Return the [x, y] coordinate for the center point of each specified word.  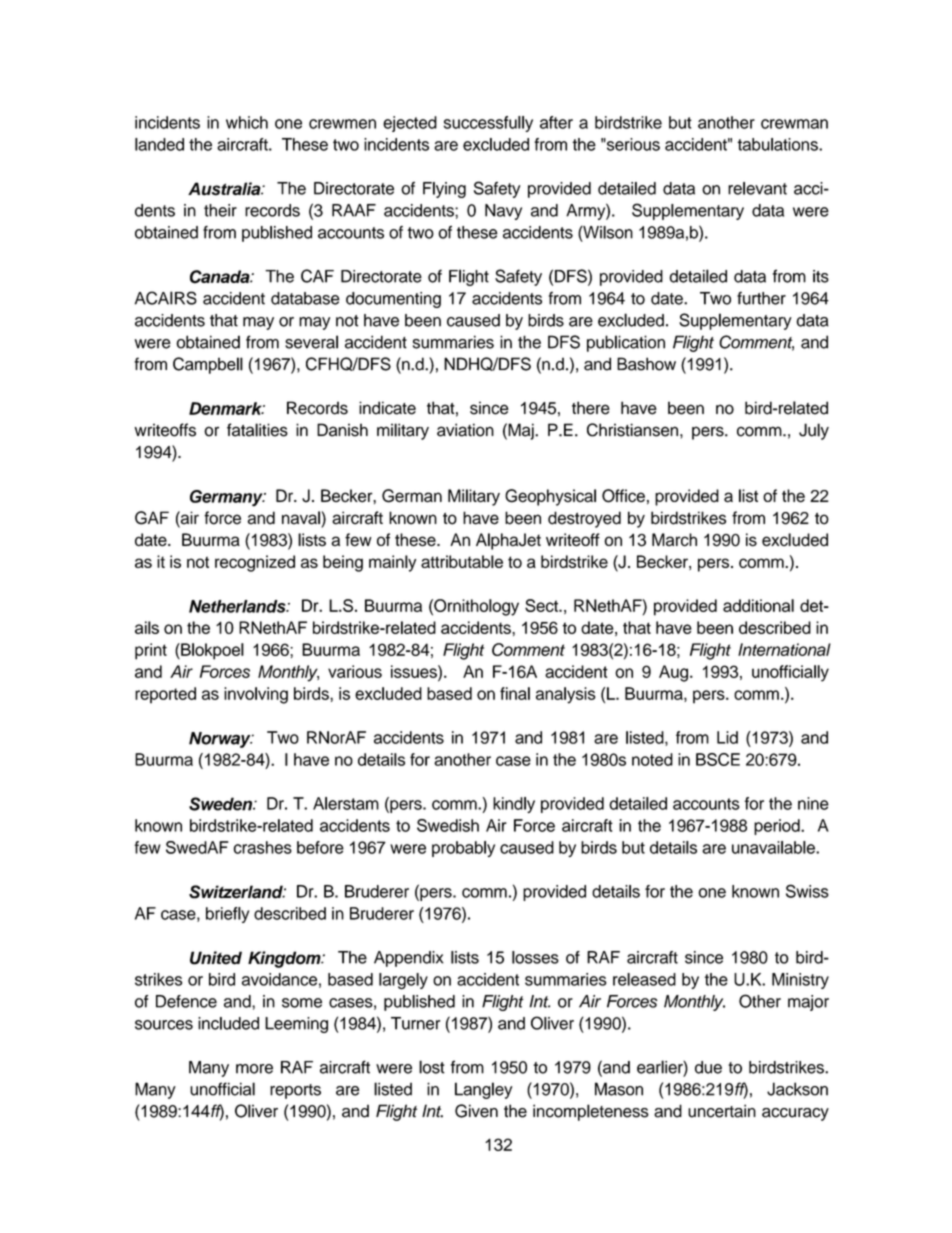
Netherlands [238, 606]
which [247, 122]
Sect [542, 605]
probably [463, 849]
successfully [488, 124]
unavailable [774, 847]
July [814, 431]
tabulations [778, 144]
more [254, 1069]
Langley [483, 1090]
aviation [465, 430]
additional [758, 605]
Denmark [227, 408]
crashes [263, 847]
